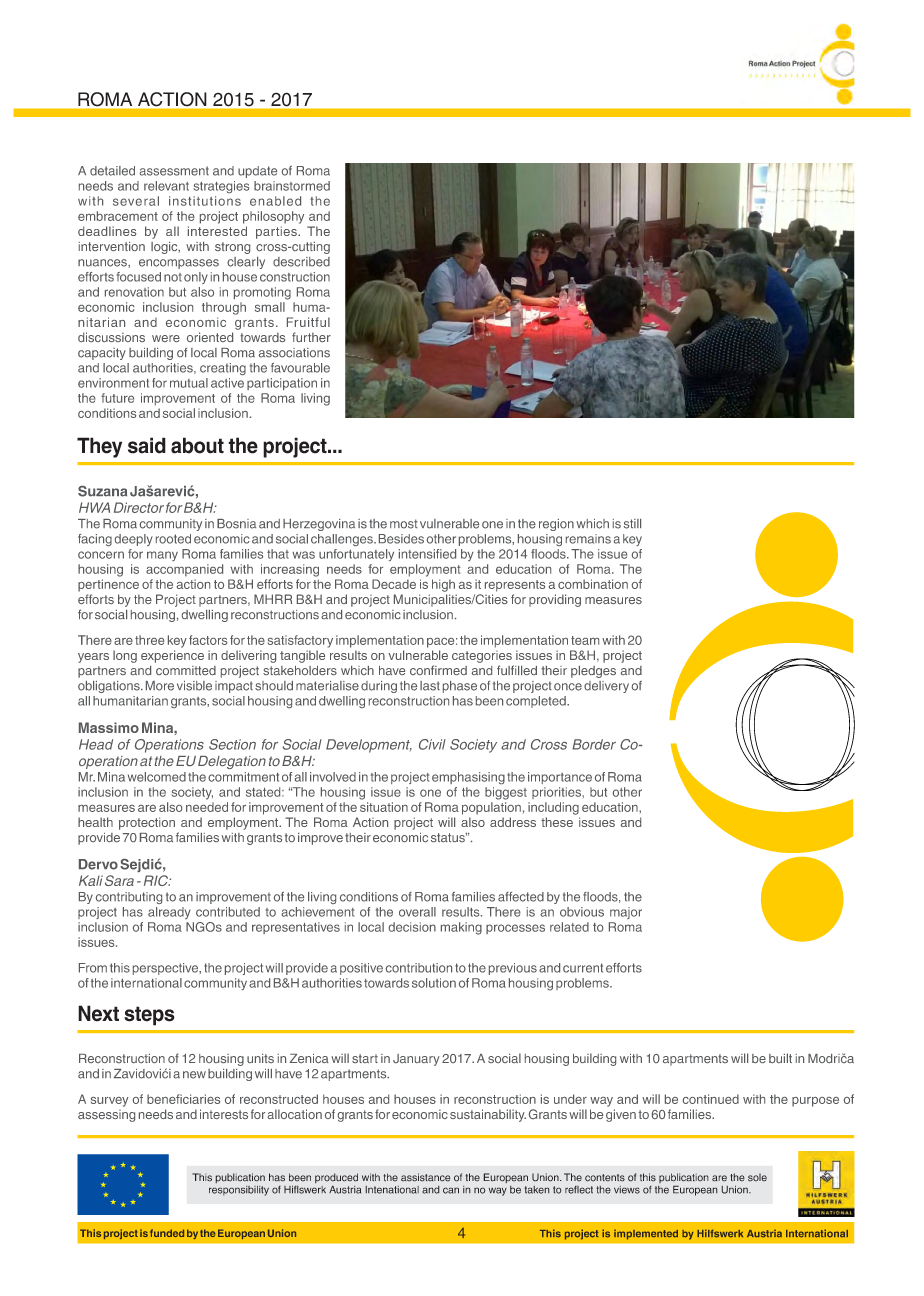  Describe the element at coordinates (417, 912) in the image. I see `overall` at that location.
